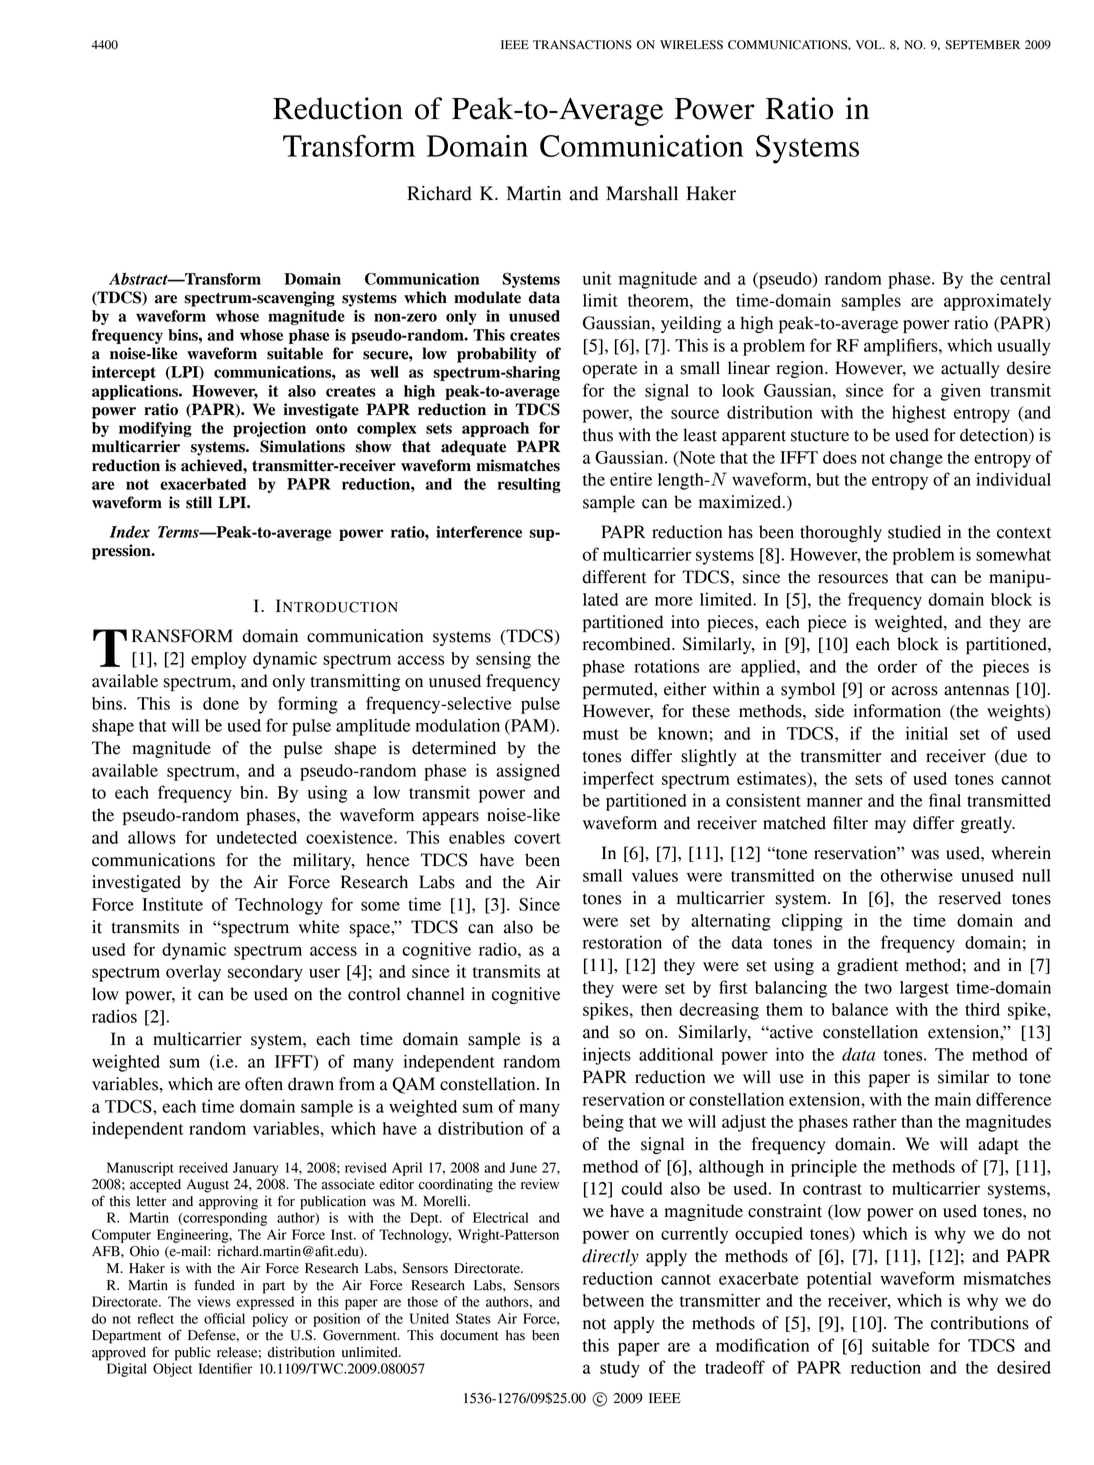  Describe the element at coordinates (870, 45) in the screenshot. I see `VOL` at that location.
